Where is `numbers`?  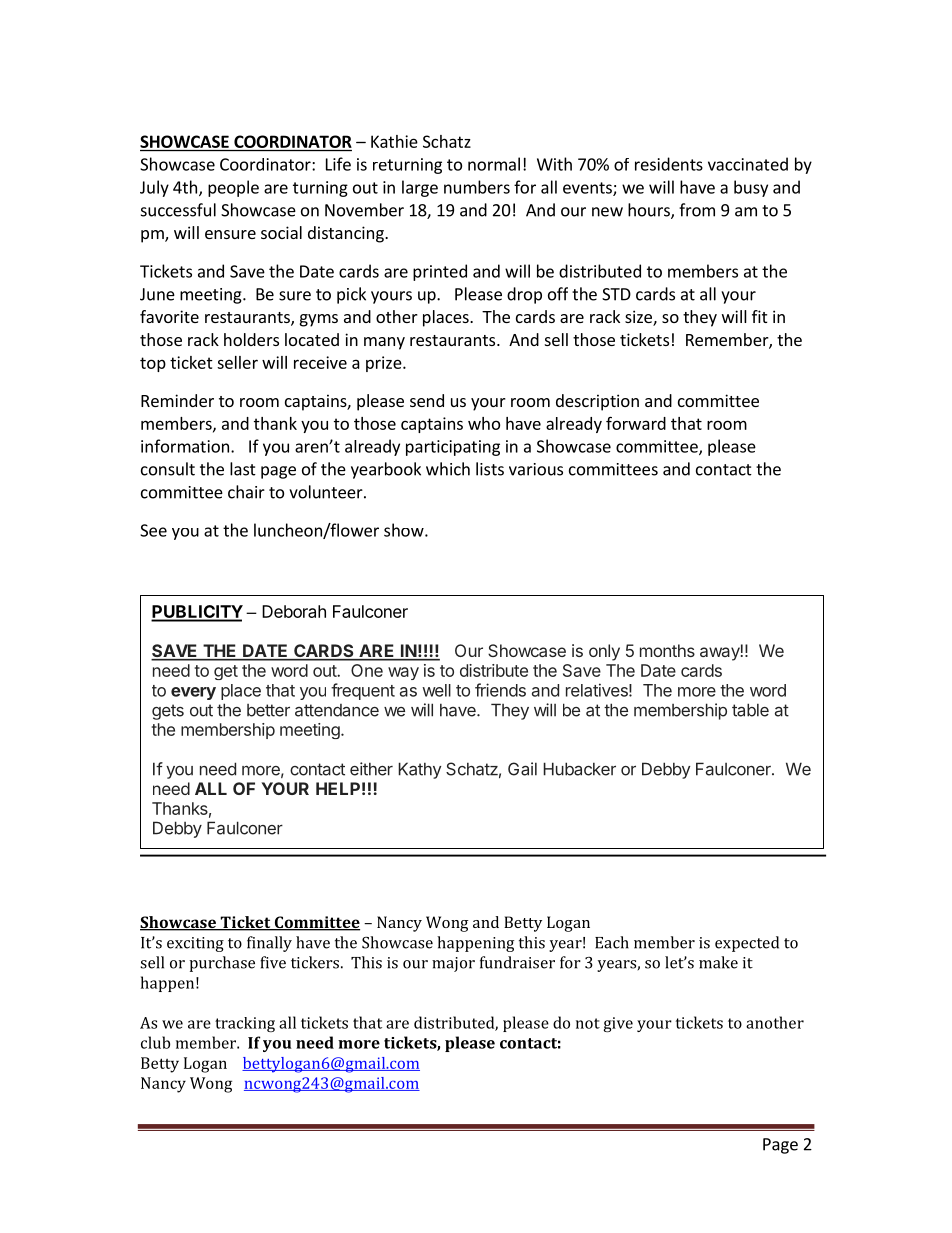
numbers is located at coordinates (477, 187).
